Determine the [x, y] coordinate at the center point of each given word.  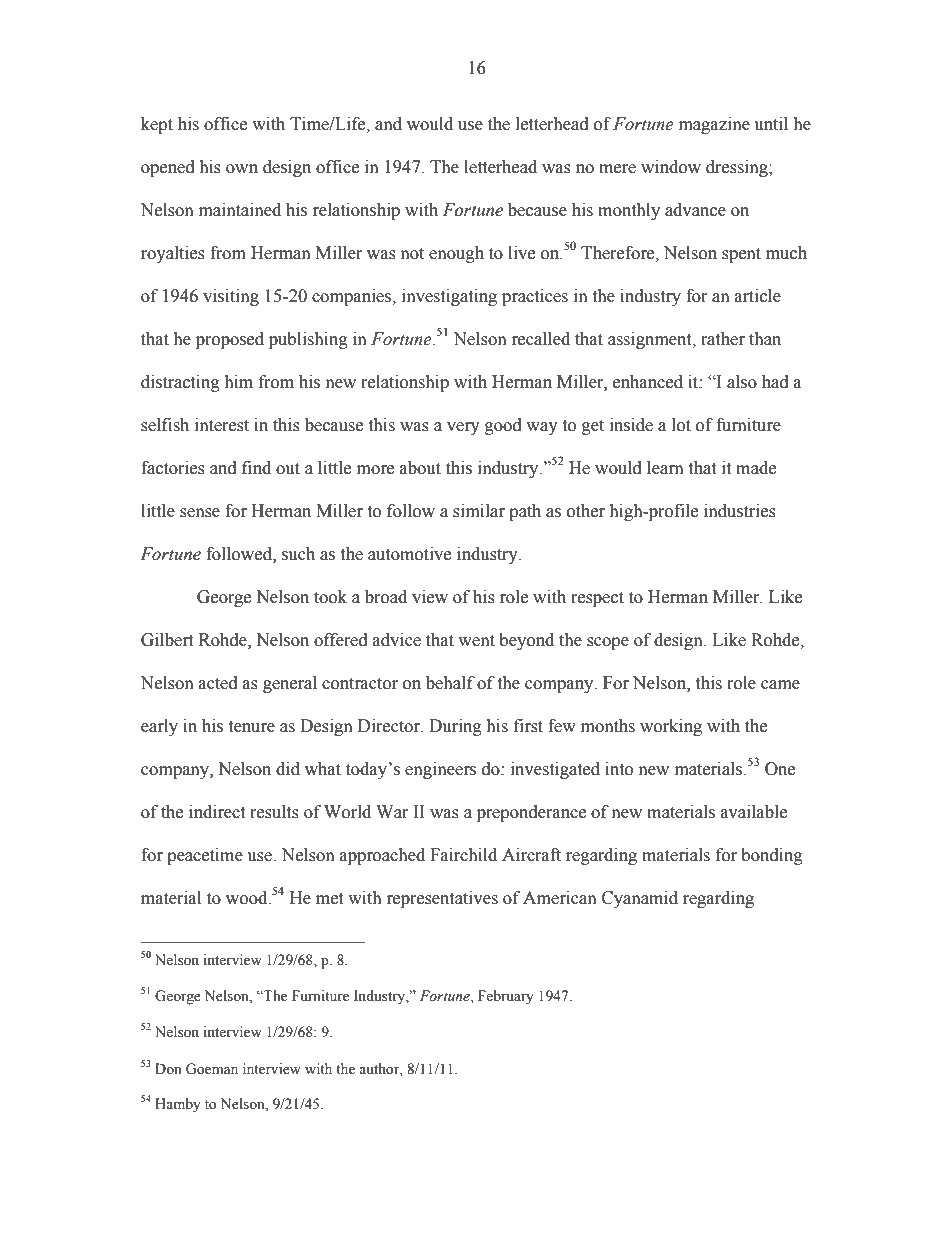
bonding [772, 856]
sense [200, 513]
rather [723, 339]
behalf [450, 683]
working [671, 727]
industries [740, 511]
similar [479, 511]
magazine [714, 125]
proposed [230, 340]
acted [218, 683]
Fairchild [463, 855]
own [242, 169]
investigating [449, 297]
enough [456, 254]
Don [168, 1068]
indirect [217, 812]
